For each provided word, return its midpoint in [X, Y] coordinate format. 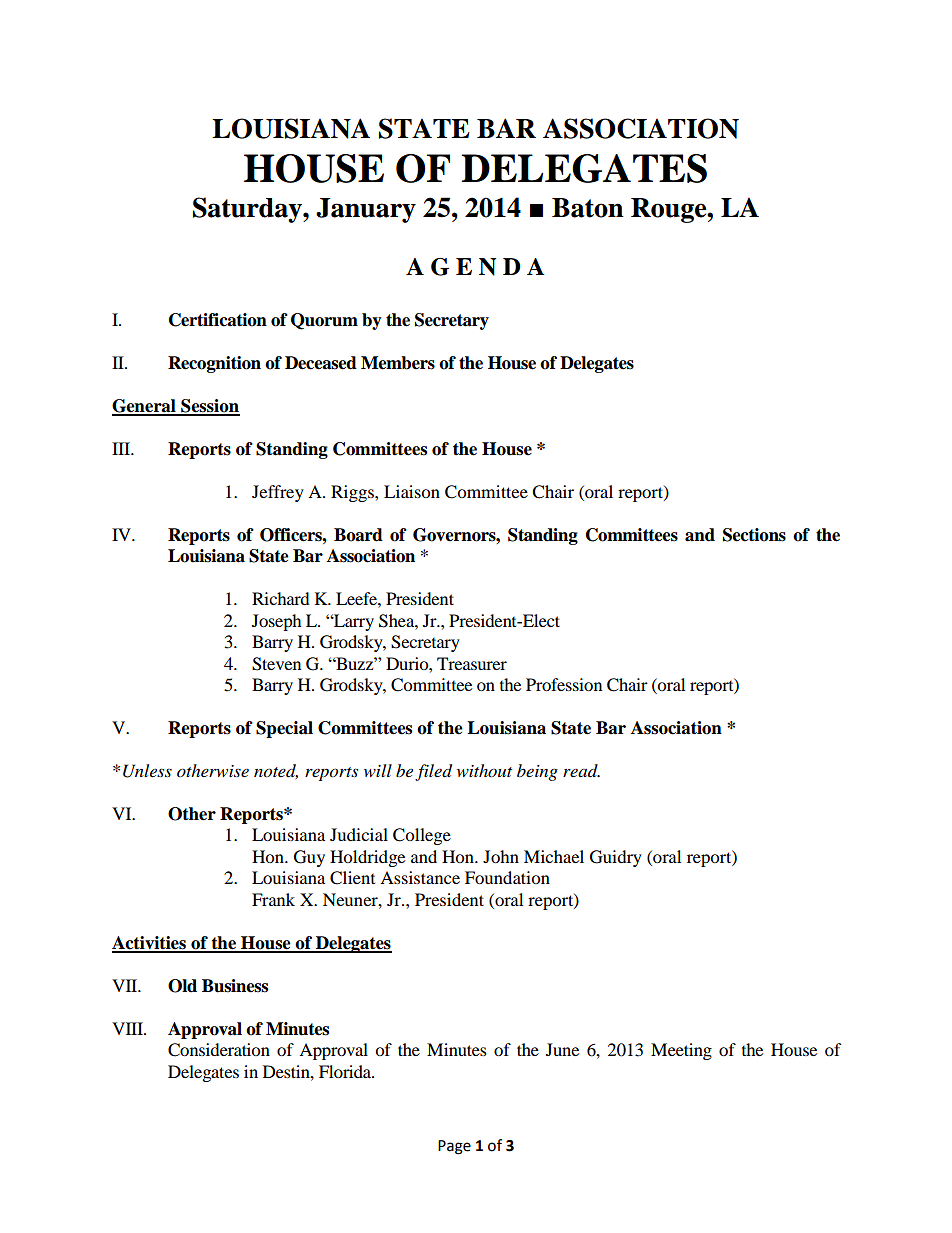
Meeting [681, 1051]
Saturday [248, 210]
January [366, 210]
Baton [588, 208]
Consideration [219, 1050]
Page [454, 1147]
